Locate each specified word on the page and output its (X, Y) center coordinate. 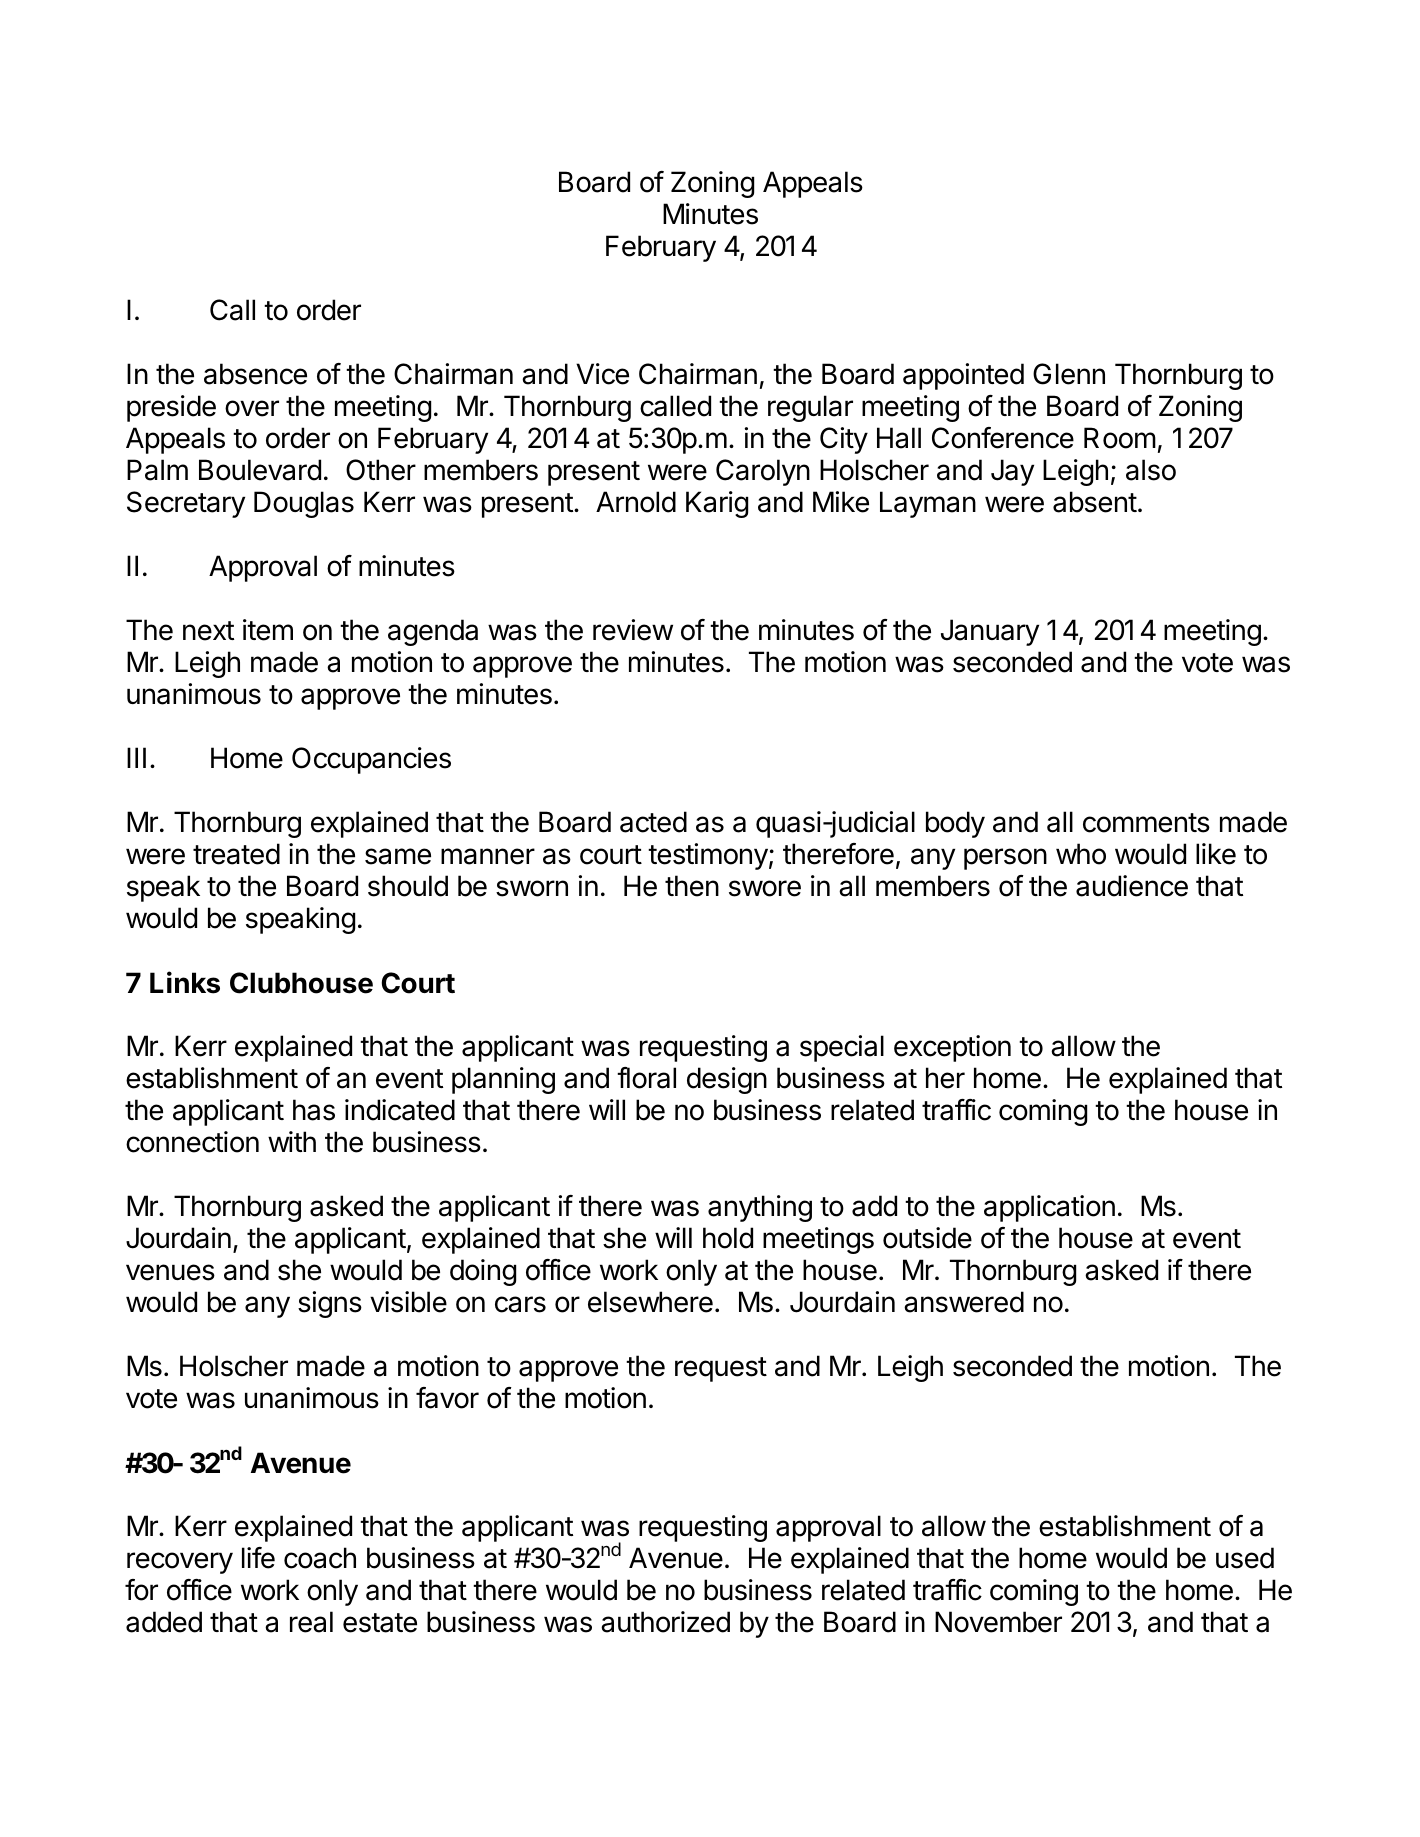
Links (185, 982)
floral (646, 1078)
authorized (665, 1622)
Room (1120, 438)
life (258, 1558)
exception (952, 1048)
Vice (602, 374)
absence (255, 374)
